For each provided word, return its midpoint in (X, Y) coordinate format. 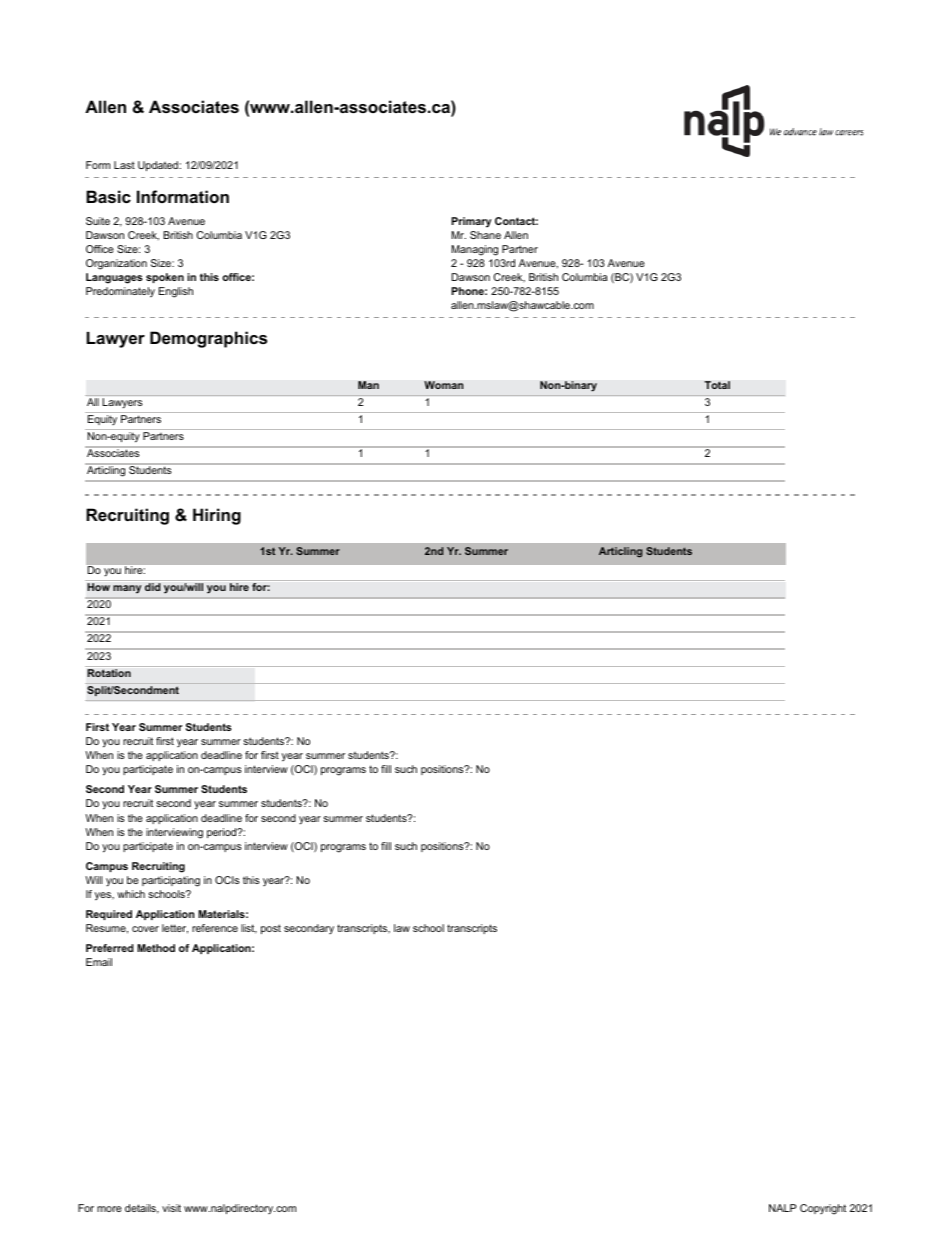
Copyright (823, 1209)
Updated (159, 166)
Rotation (109, 673)
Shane (485, 235)
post (271, 929)
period (223, 833)
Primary (471, 222)
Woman (444, 385)
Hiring (217, 516)
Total (717, 385)
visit (171, 1208)
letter (175, 929)
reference (215, 928)
